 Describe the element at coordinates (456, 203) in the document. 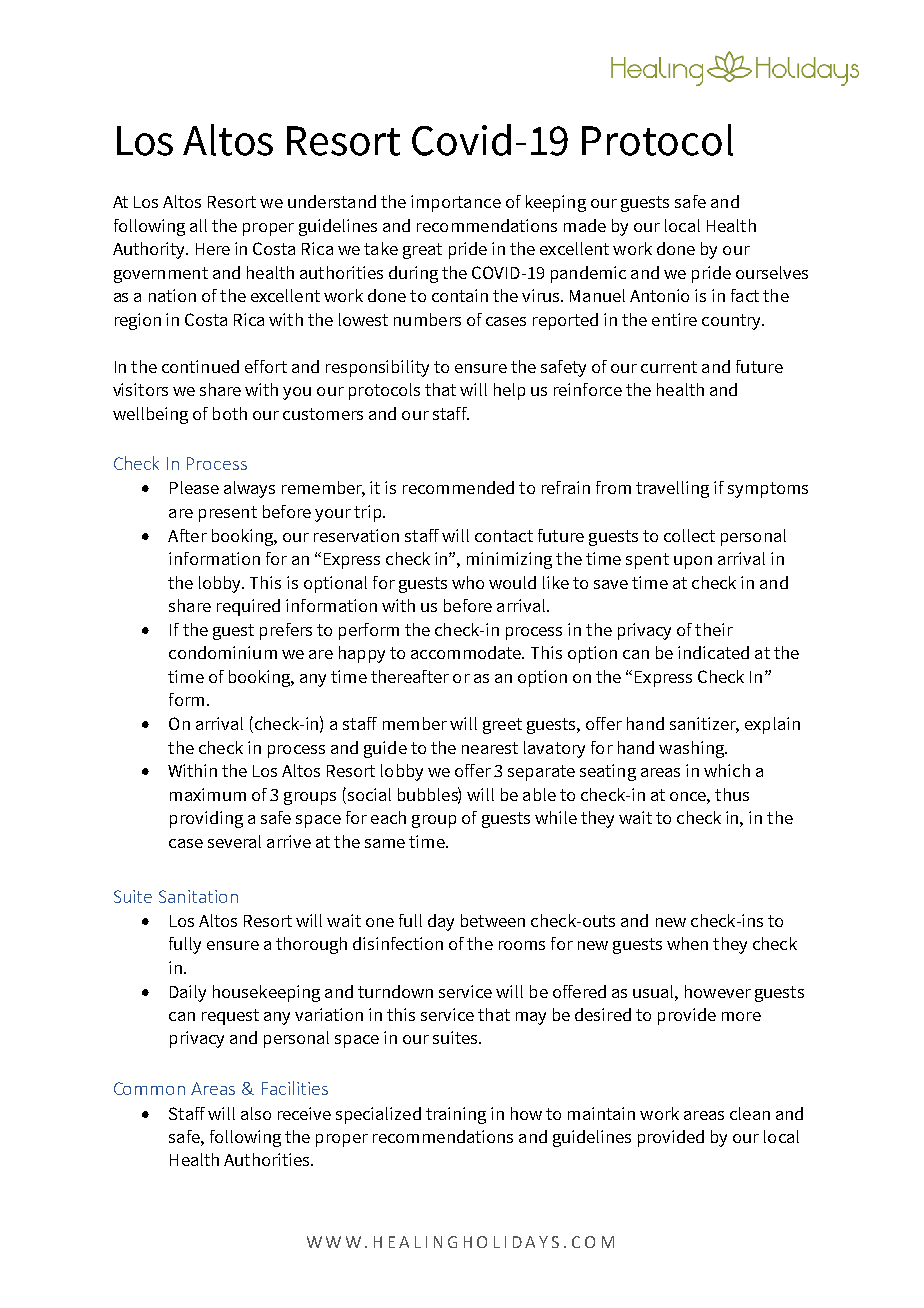

I see `importance` at that location.
